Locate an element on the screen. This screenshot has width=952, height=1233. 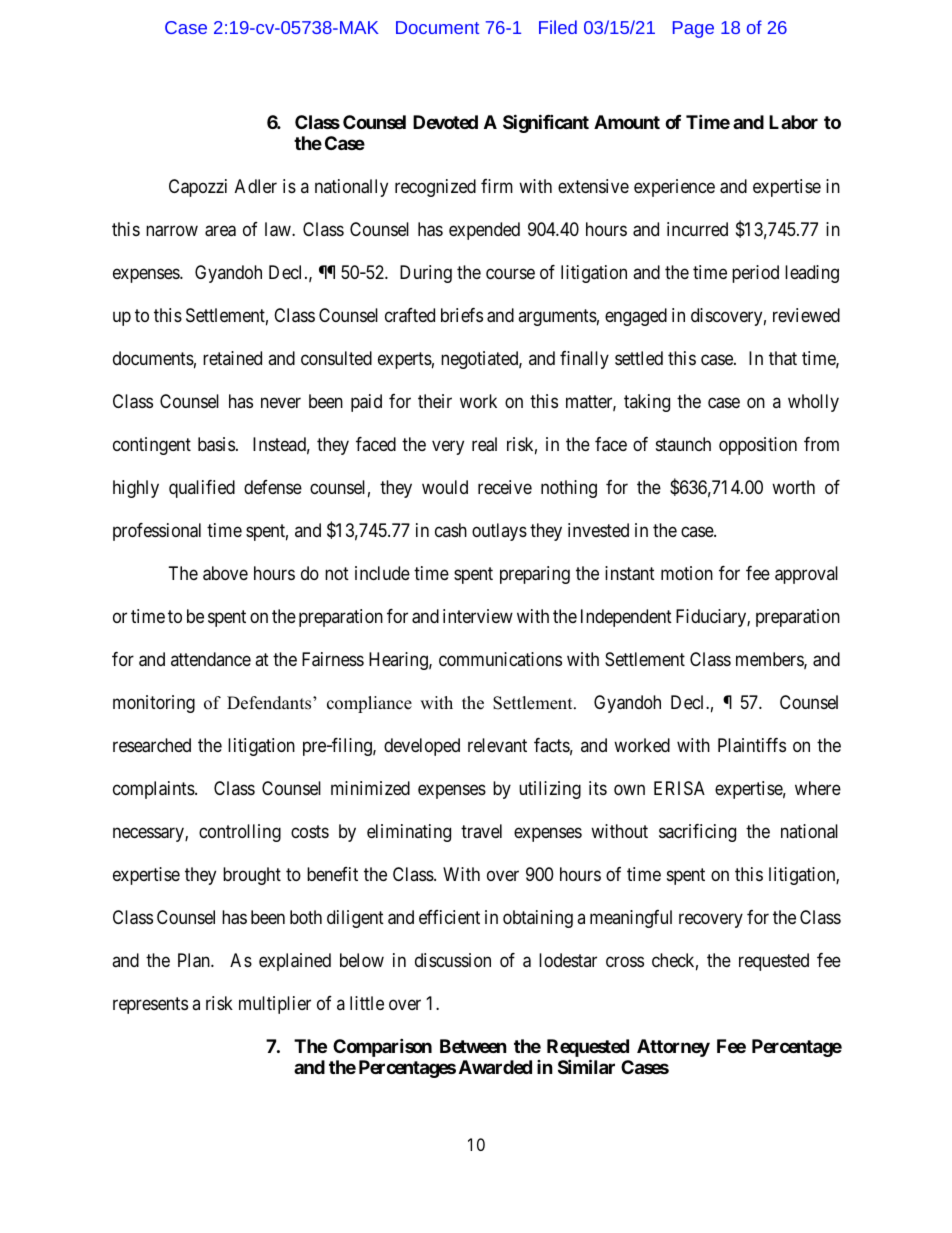
travel is located at coordinates (481, 831).
